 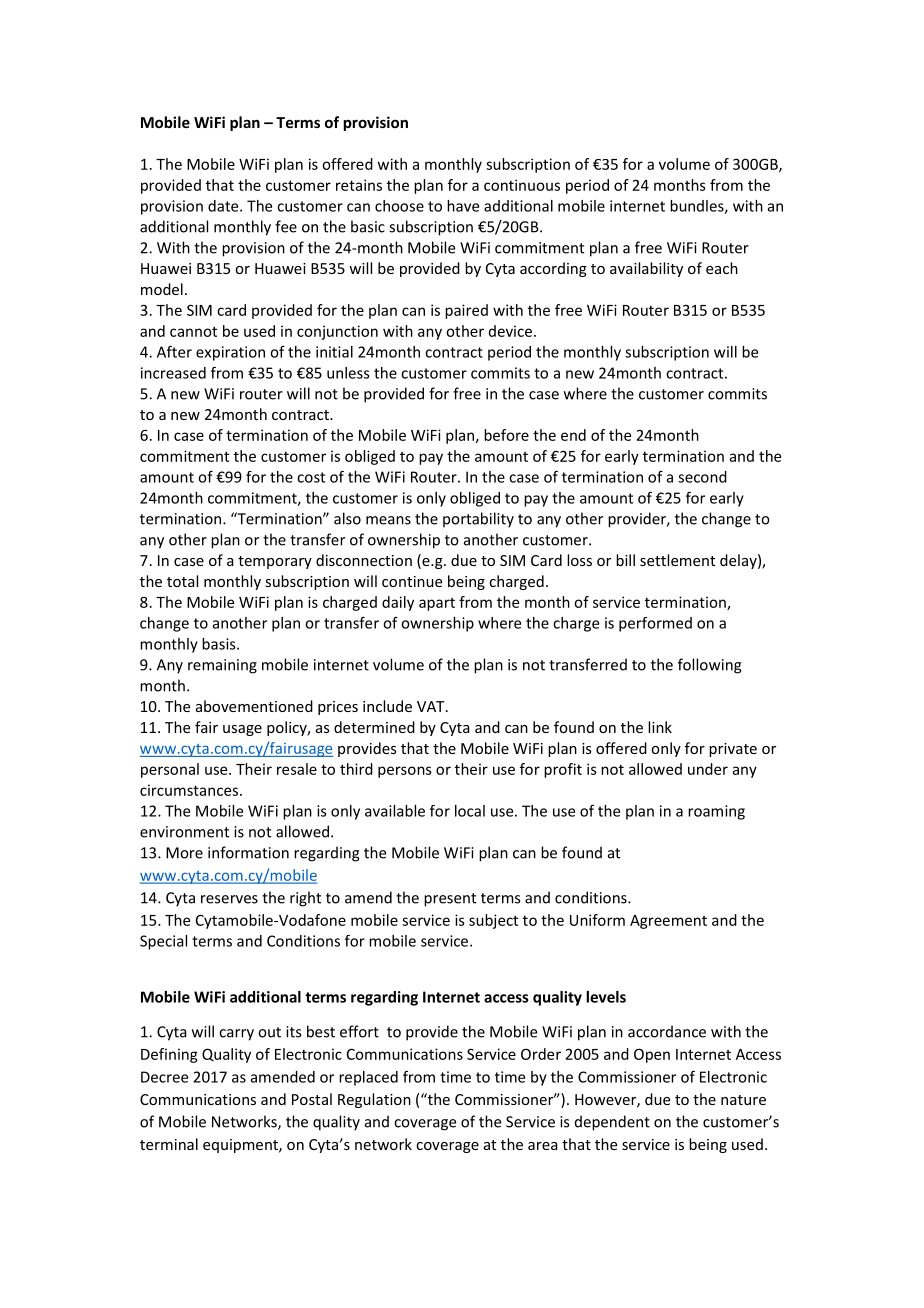 I want to click on cost, so click(x=311, y=477).
